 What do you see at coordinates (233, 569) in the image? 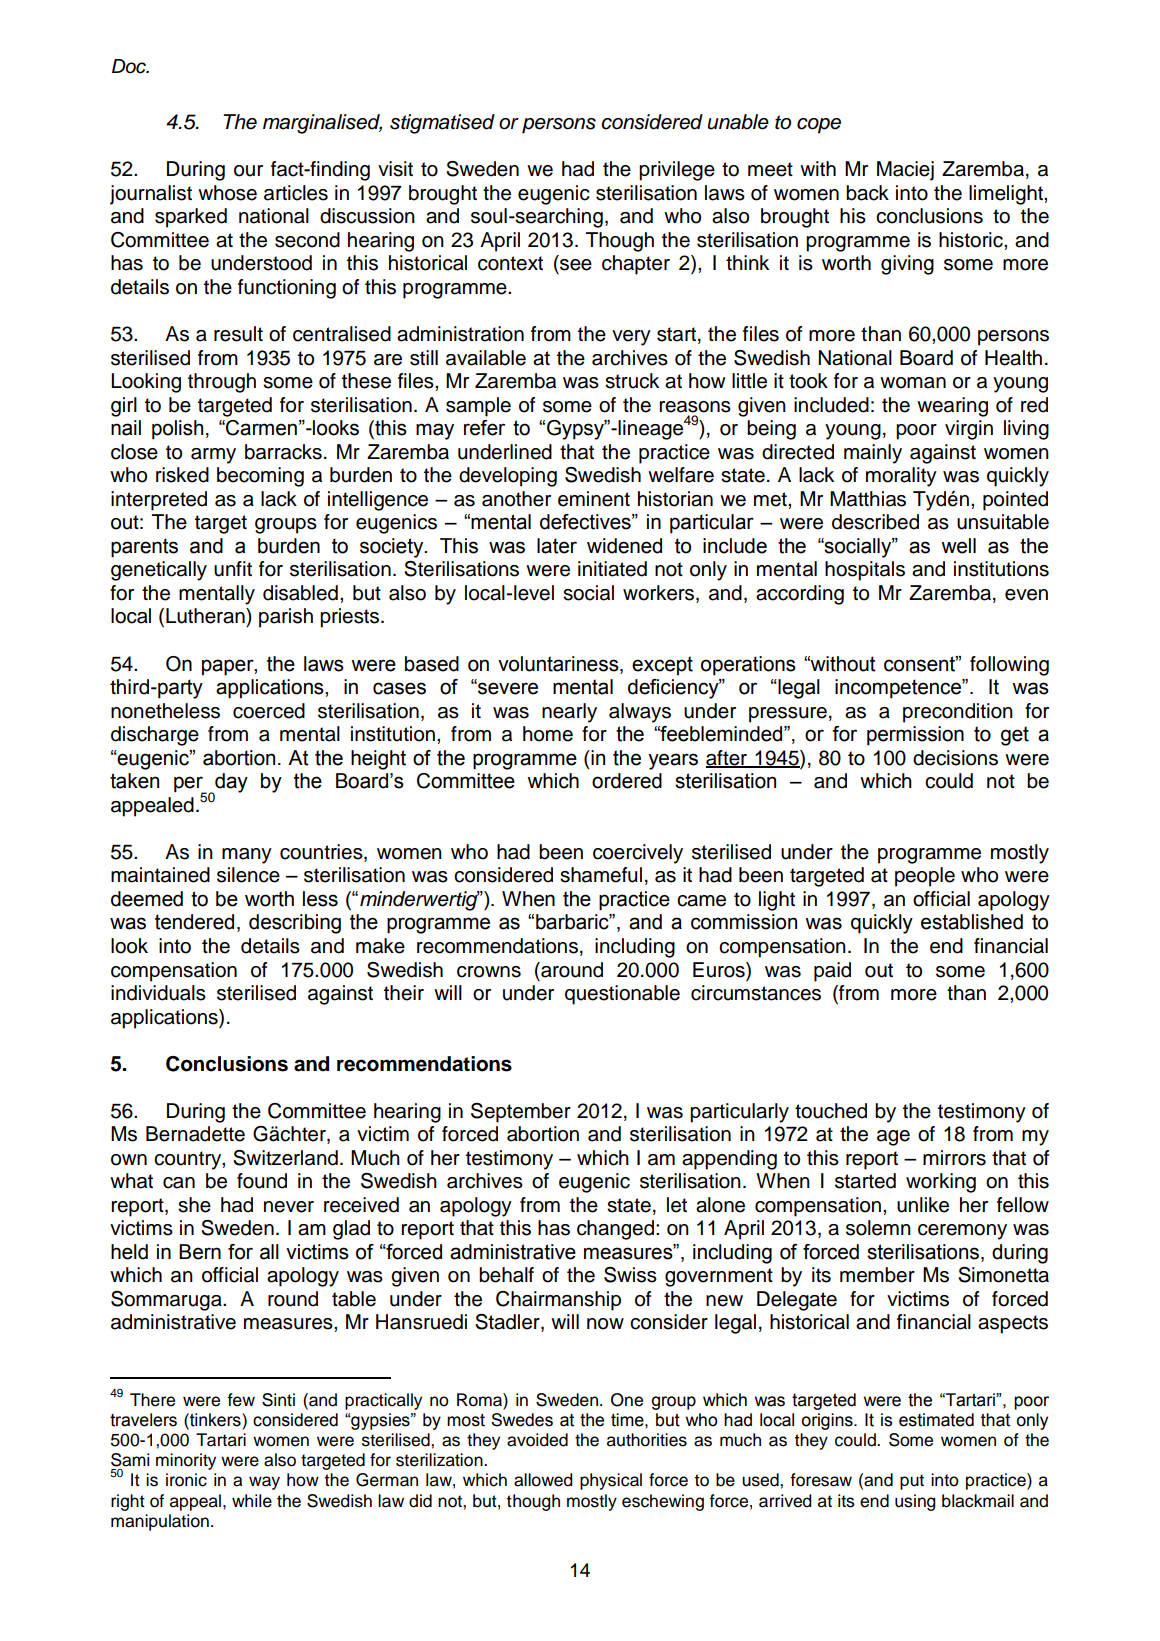
I see `unfit` at bounding box center [233, 569].
